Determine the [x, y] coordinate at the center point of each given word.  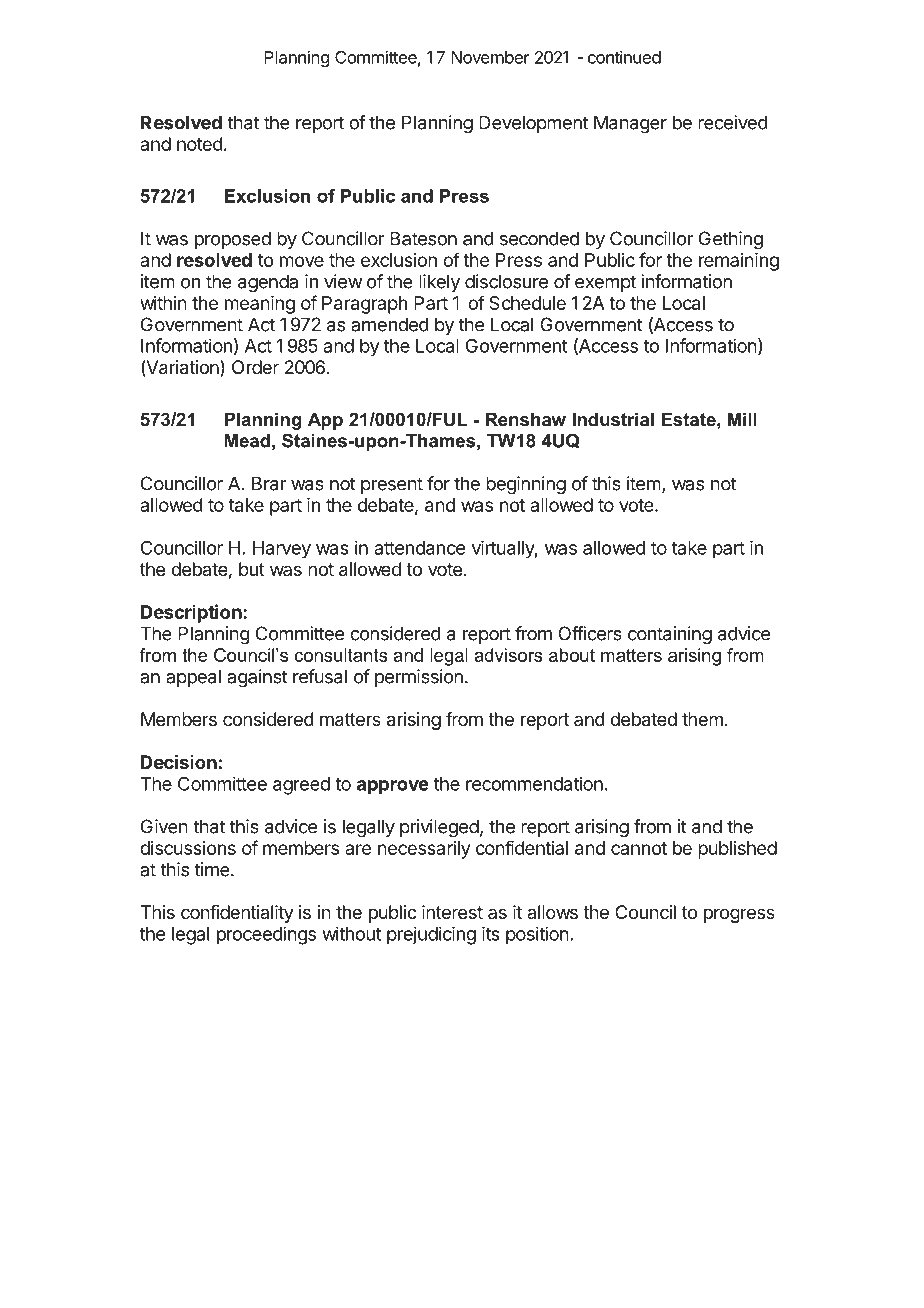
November [490, 57]
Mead [247, 441]
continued [624, 57]
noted [200, 144]
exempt [605, 283]
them [702, 719]
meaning [260, 305]
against [257, 678]
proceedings [266, 935]
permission [419, 678]
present [392, 485]
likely [439, 283]
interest [452, 912]
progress [739, 915]
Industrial [613, 419]
